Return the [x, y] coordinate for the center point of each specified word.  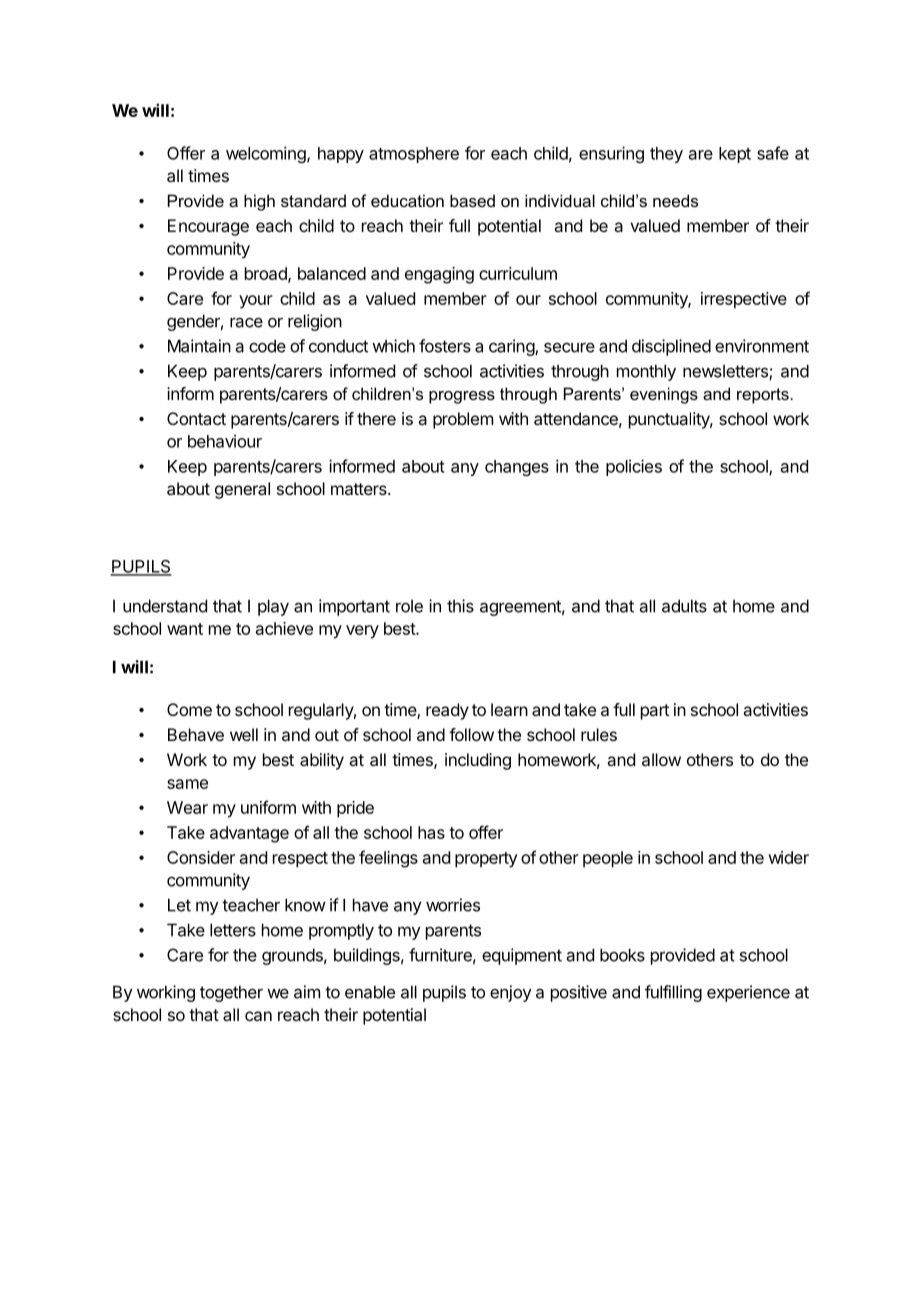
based [472, 200]
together [231, 993]
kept [735, 155]
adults [684, 606]
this [460, 606]
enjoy [511, 993]
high [259, 202]
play [273, 607]
